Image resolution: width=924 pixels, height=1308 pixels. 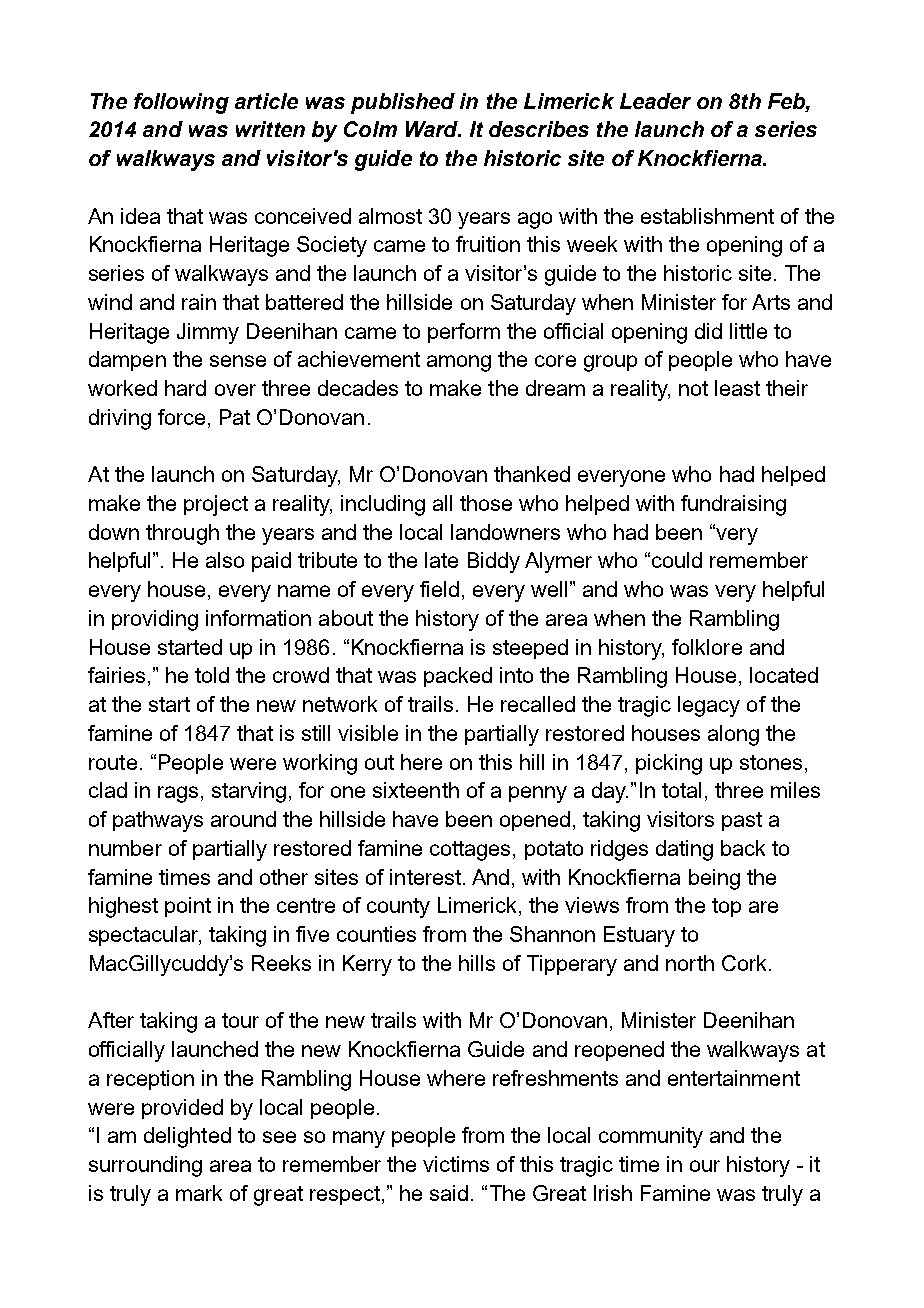 I want to click on Leader, so click(x=655, y=101).
